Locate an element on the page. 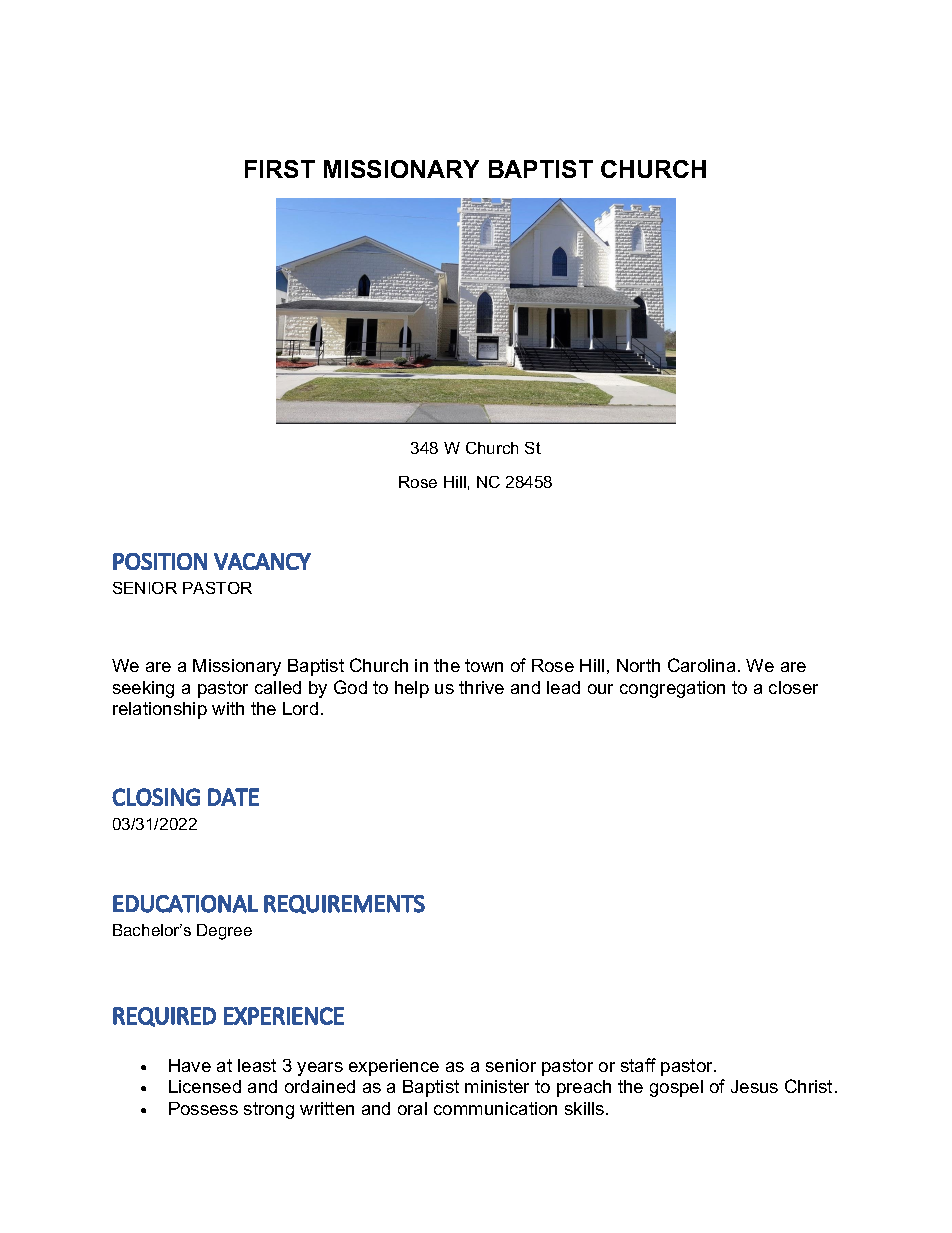  town is located at coordinates (484, 665).
